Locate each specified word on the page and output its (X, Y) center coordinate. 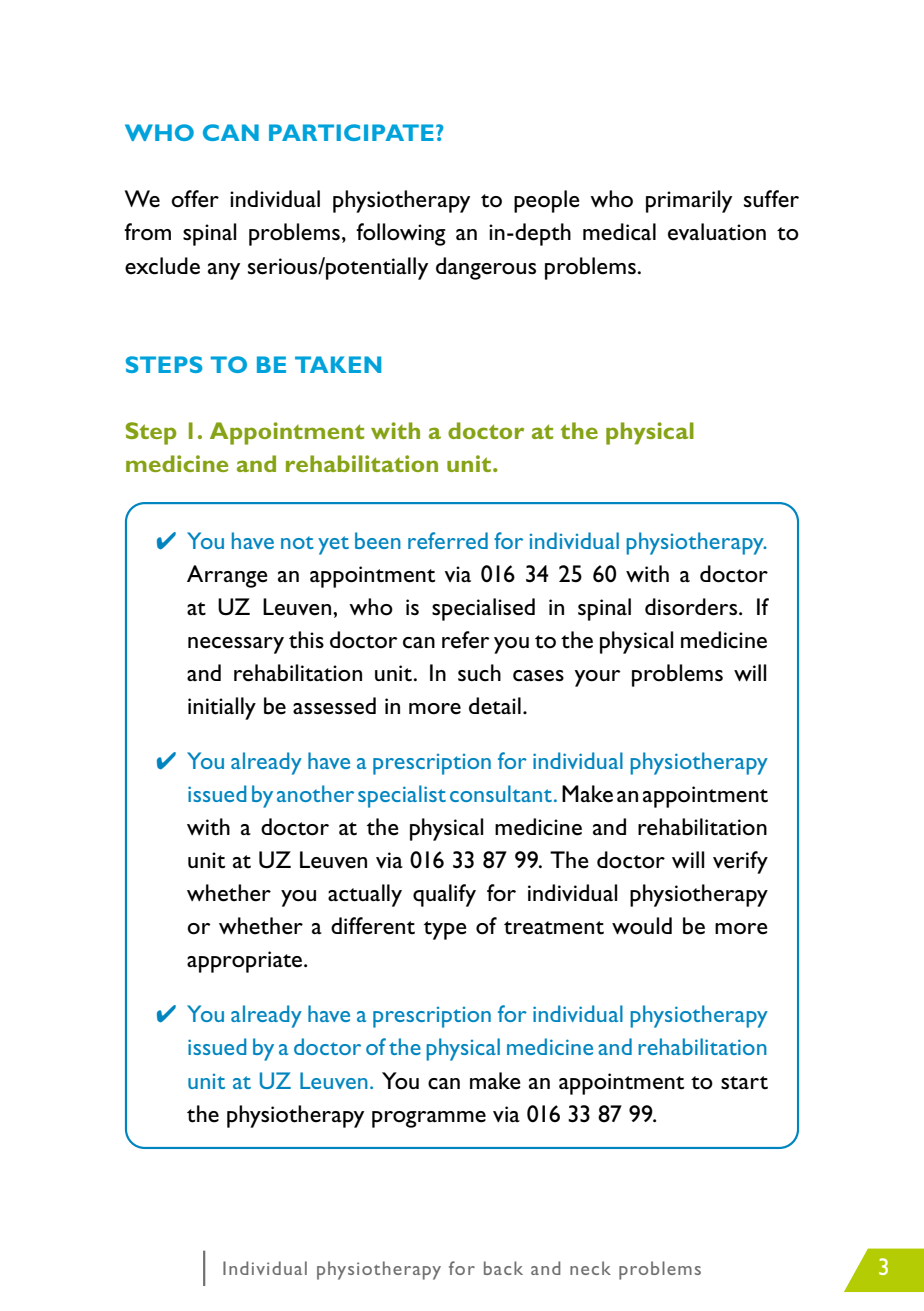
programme (429, 1119)
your (597, 678)
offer (195, 199)
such (479, 673)
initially (222, 708)
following (401, 234)
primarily (689, 201)
